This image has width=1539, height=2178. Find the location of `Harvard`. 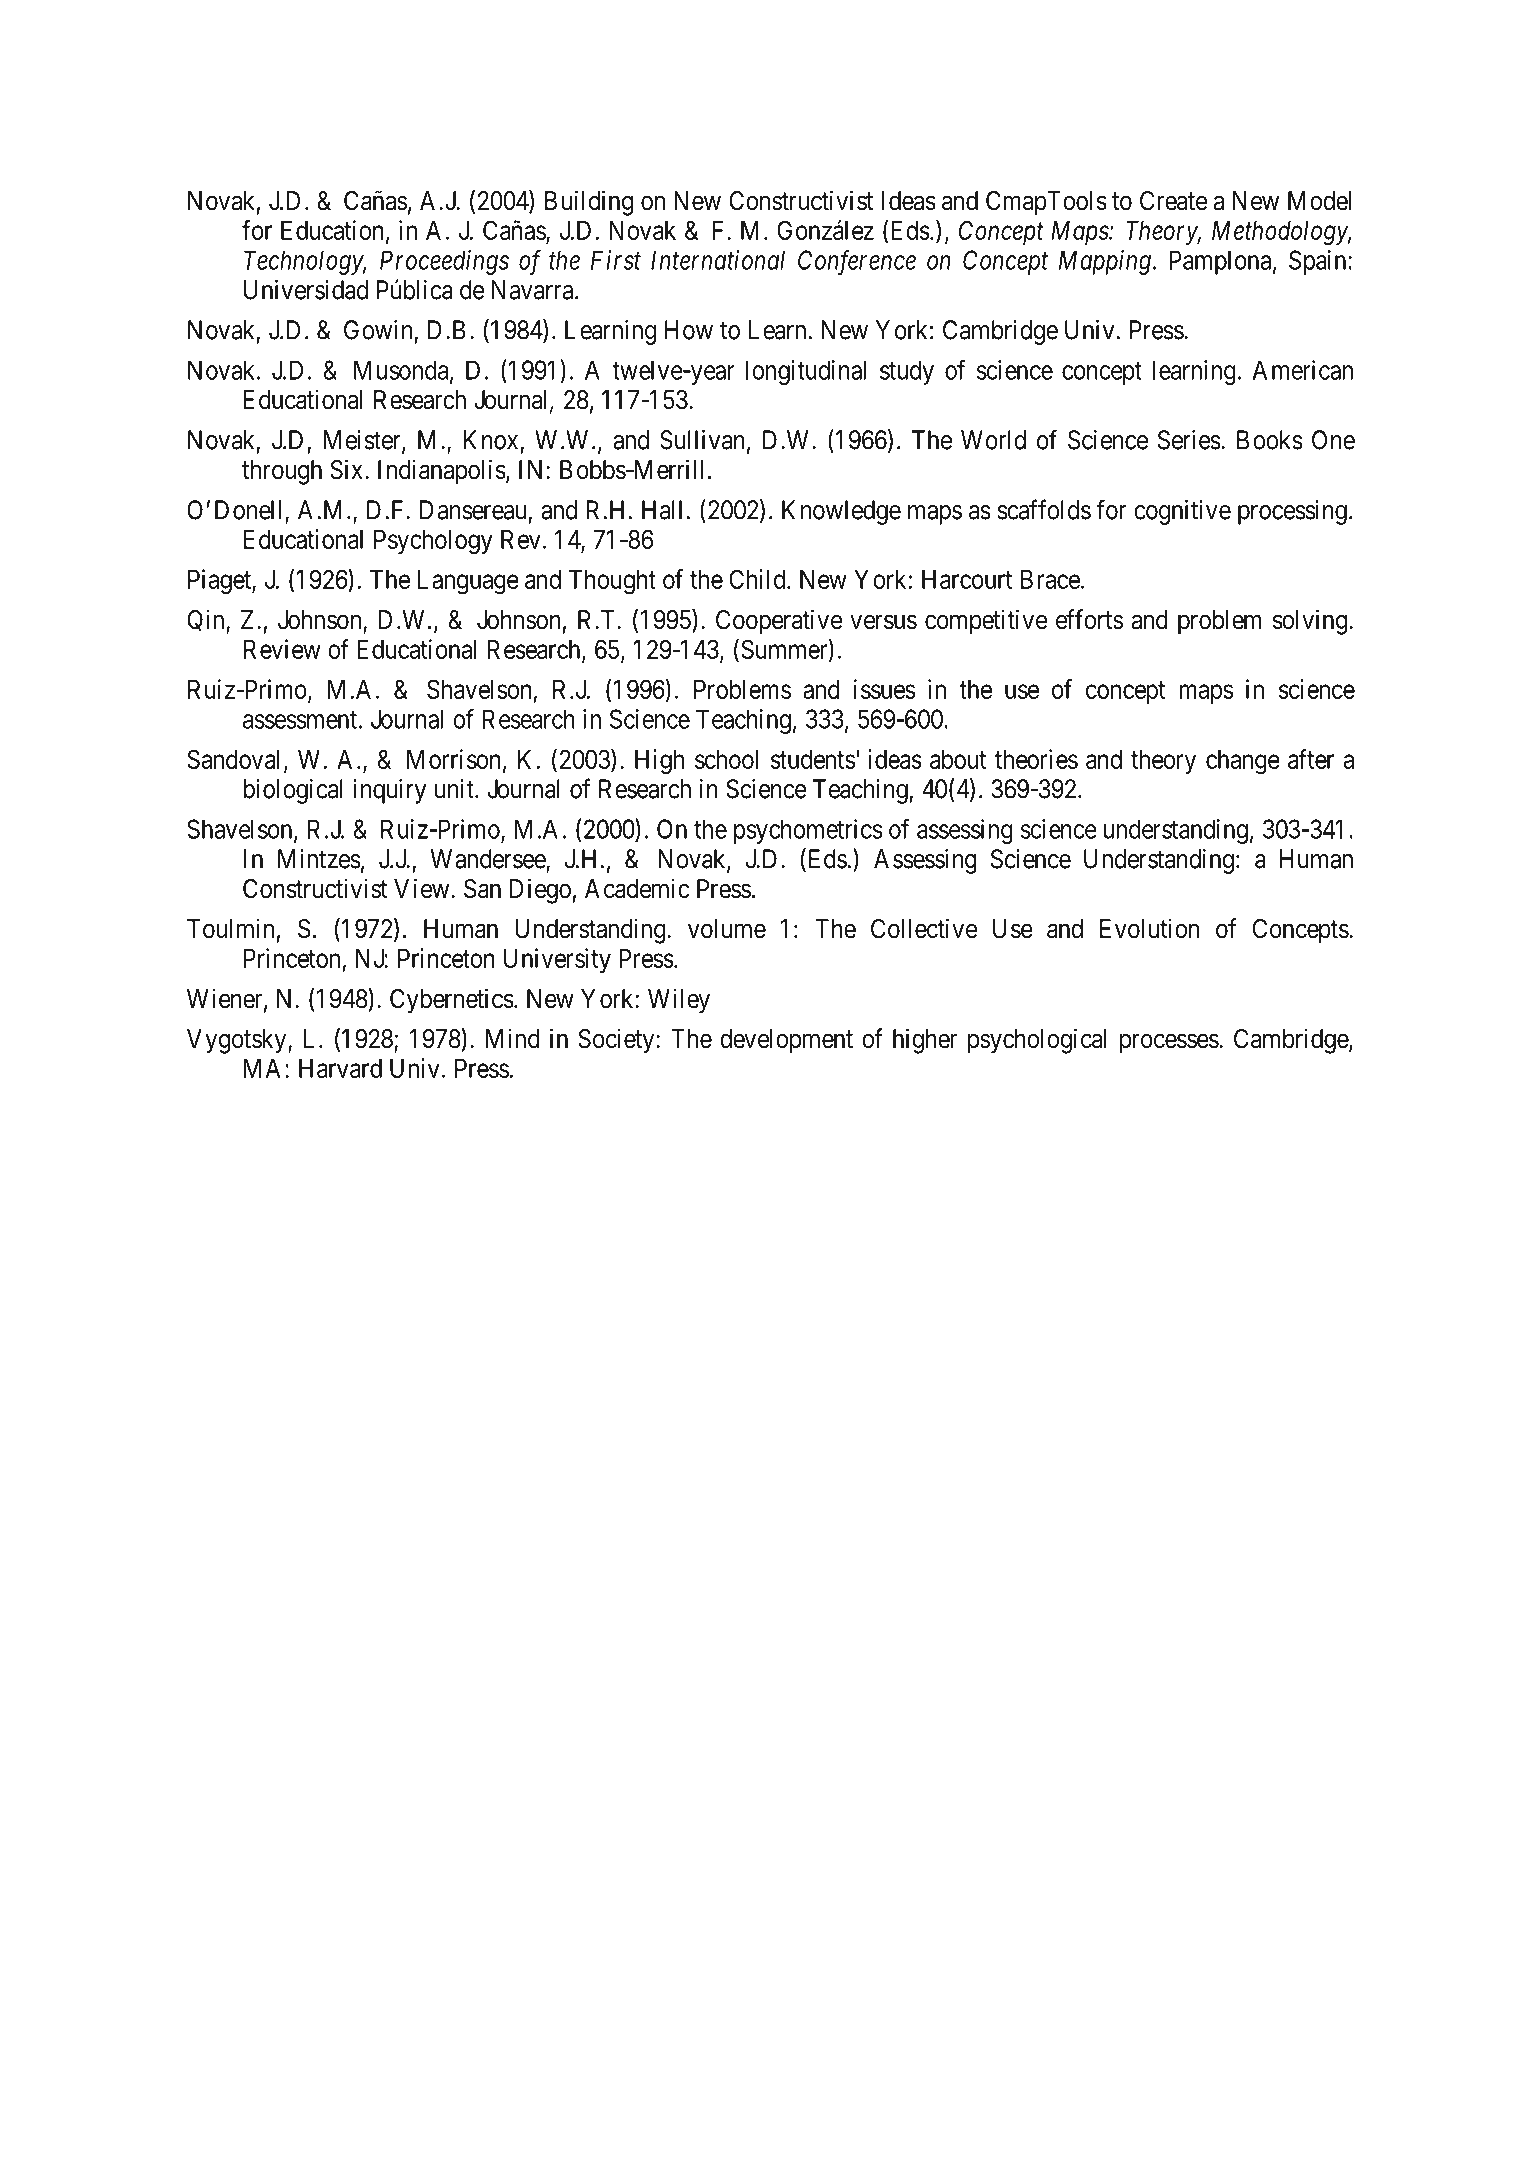

Harvard is located at coordinates (340, 1068).
